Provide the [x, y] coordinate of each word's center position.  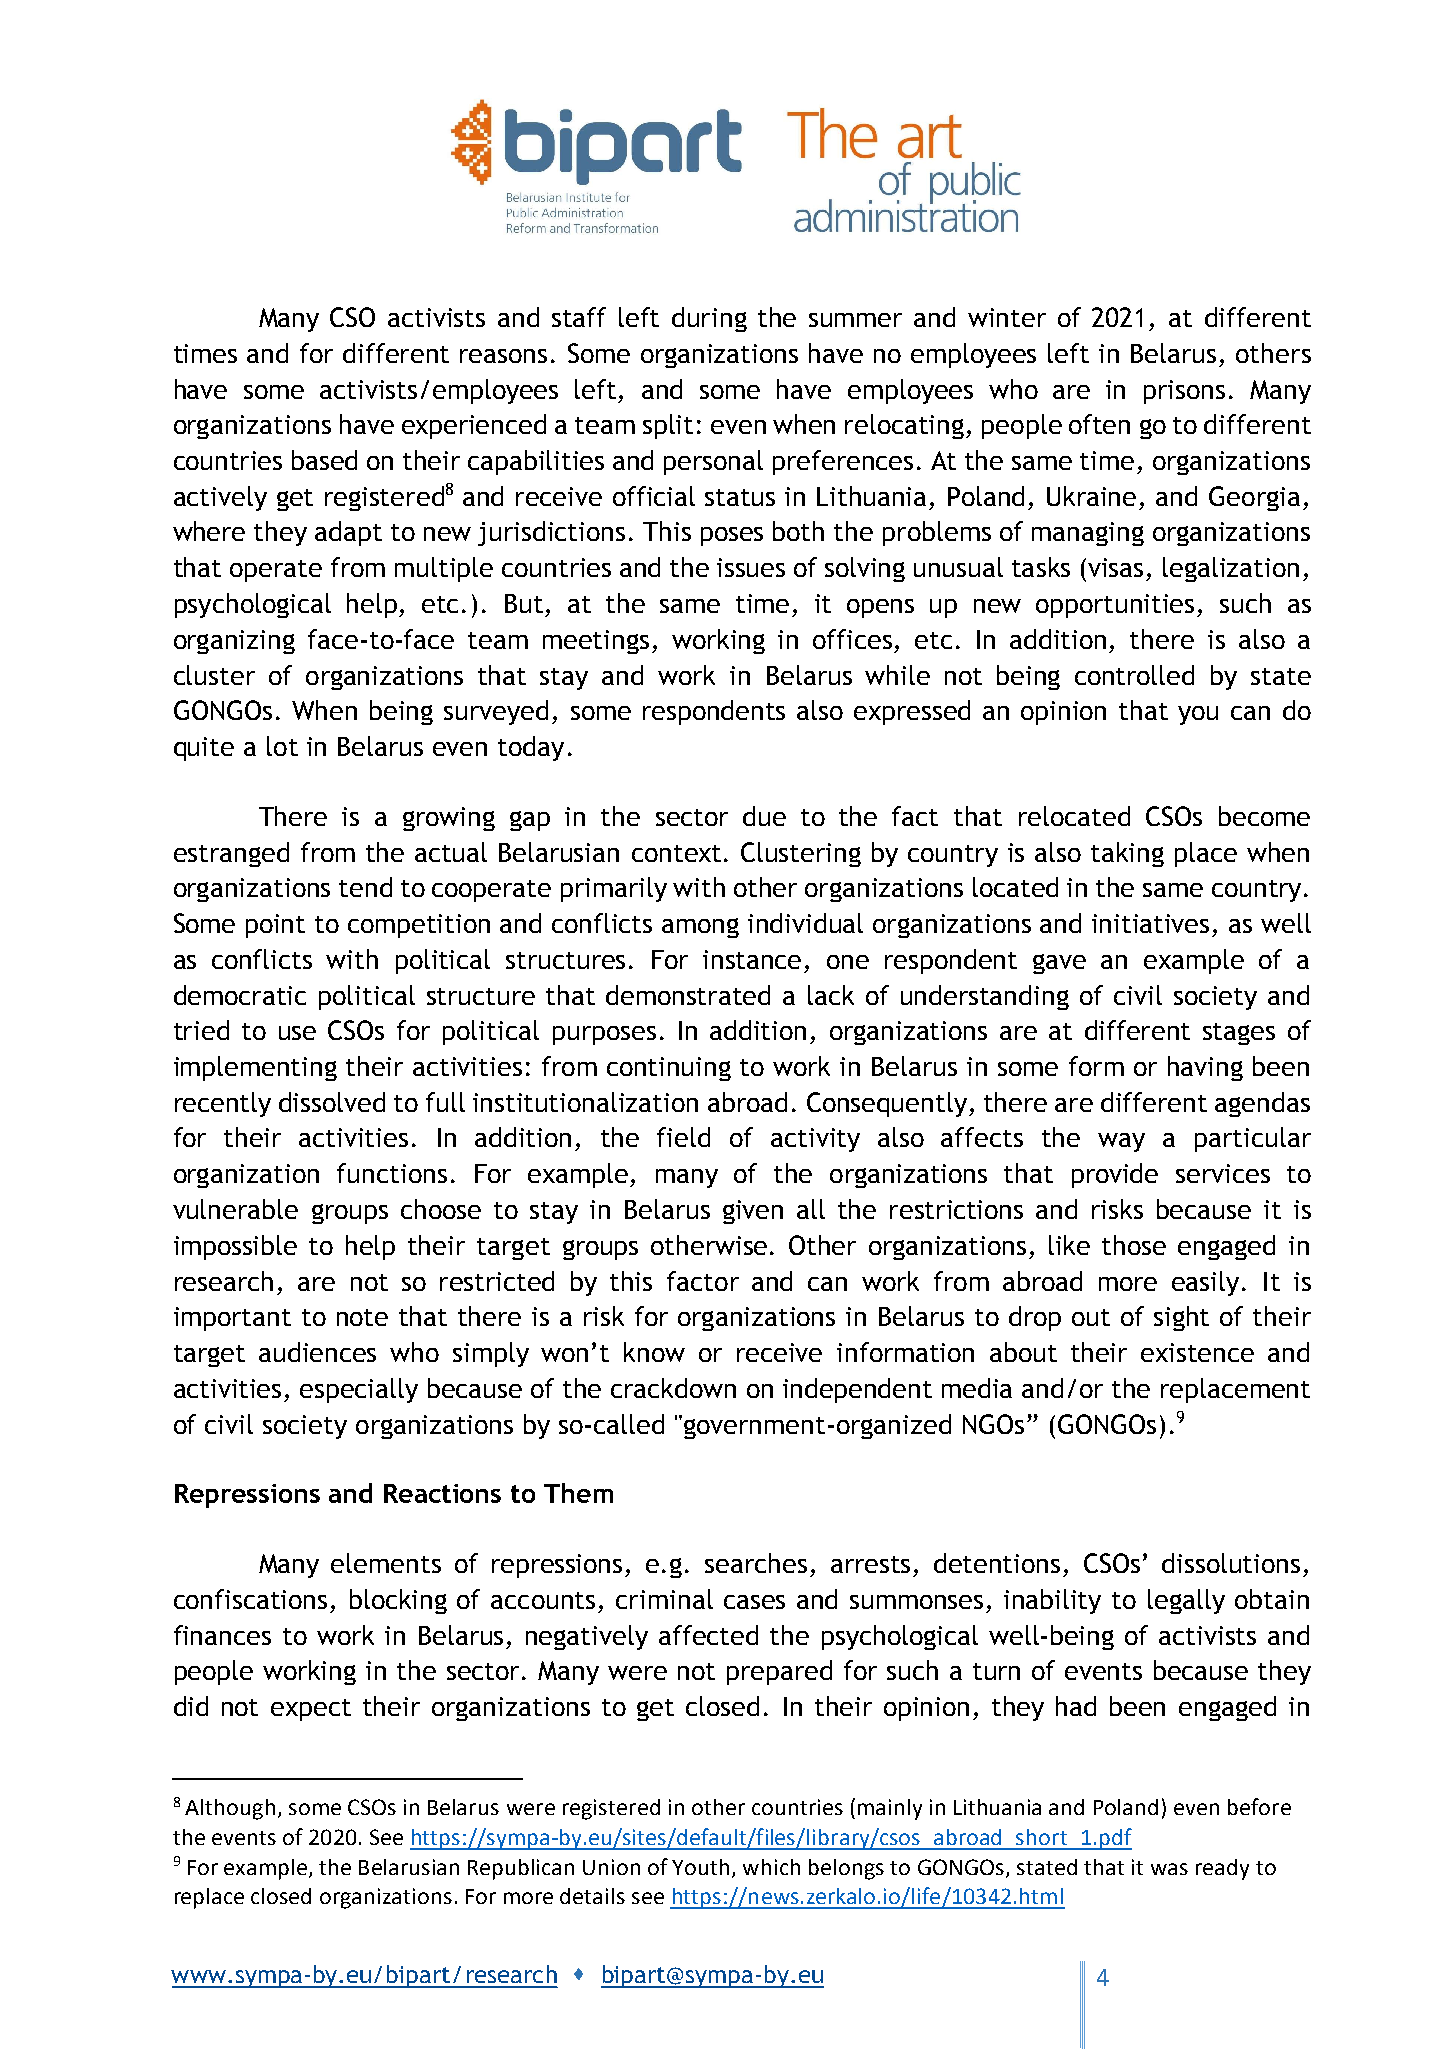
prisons [1184, 392]
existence [1197, 1352]
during [709, 319]
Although [230, 1809]
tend [365, 887]
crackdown [673, 1388]
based [324, 460]
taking [1127, 854]
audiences [317, 1352]
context [676, 853]
